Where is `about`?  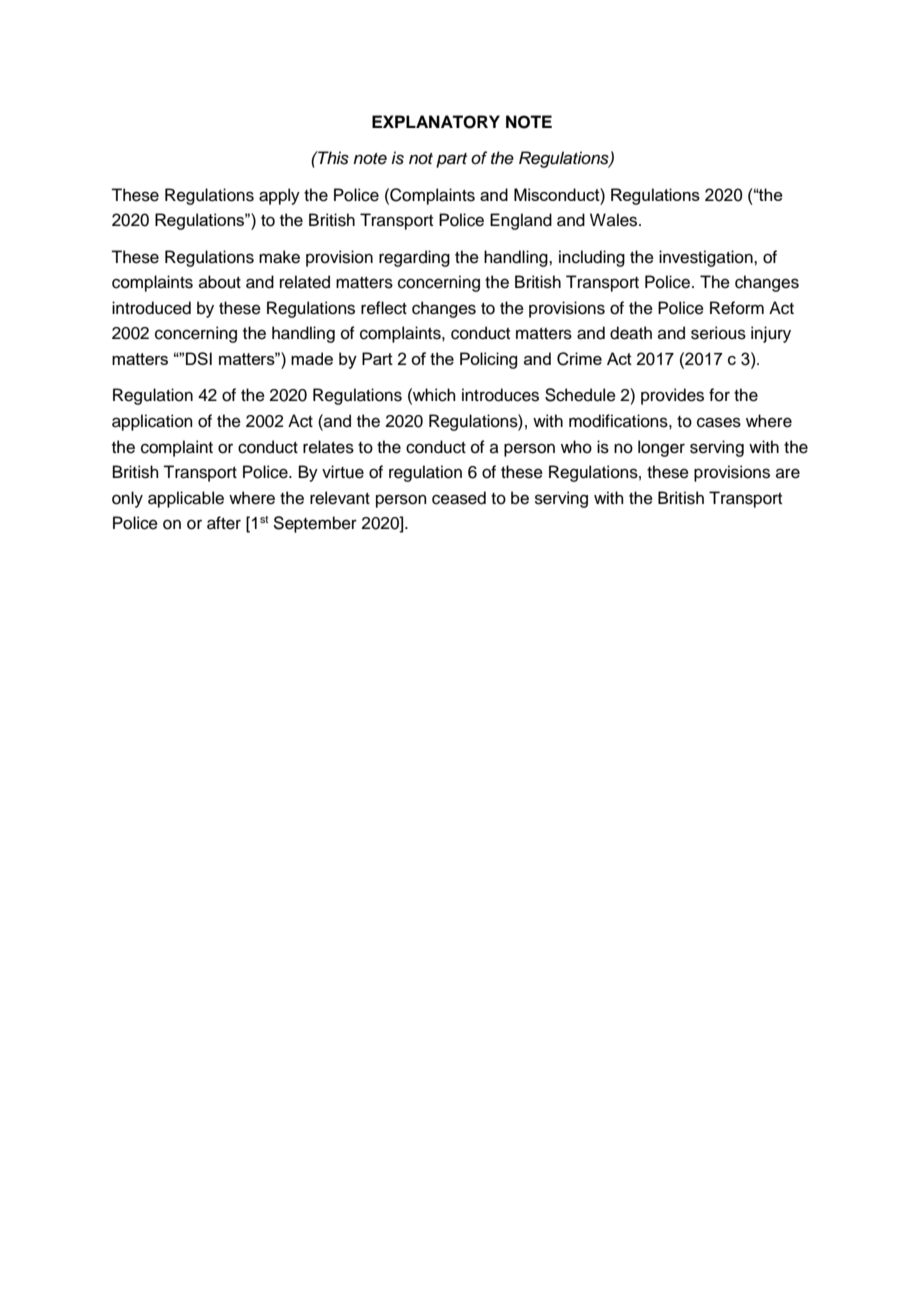 about is located at coordinates (220, 282).
